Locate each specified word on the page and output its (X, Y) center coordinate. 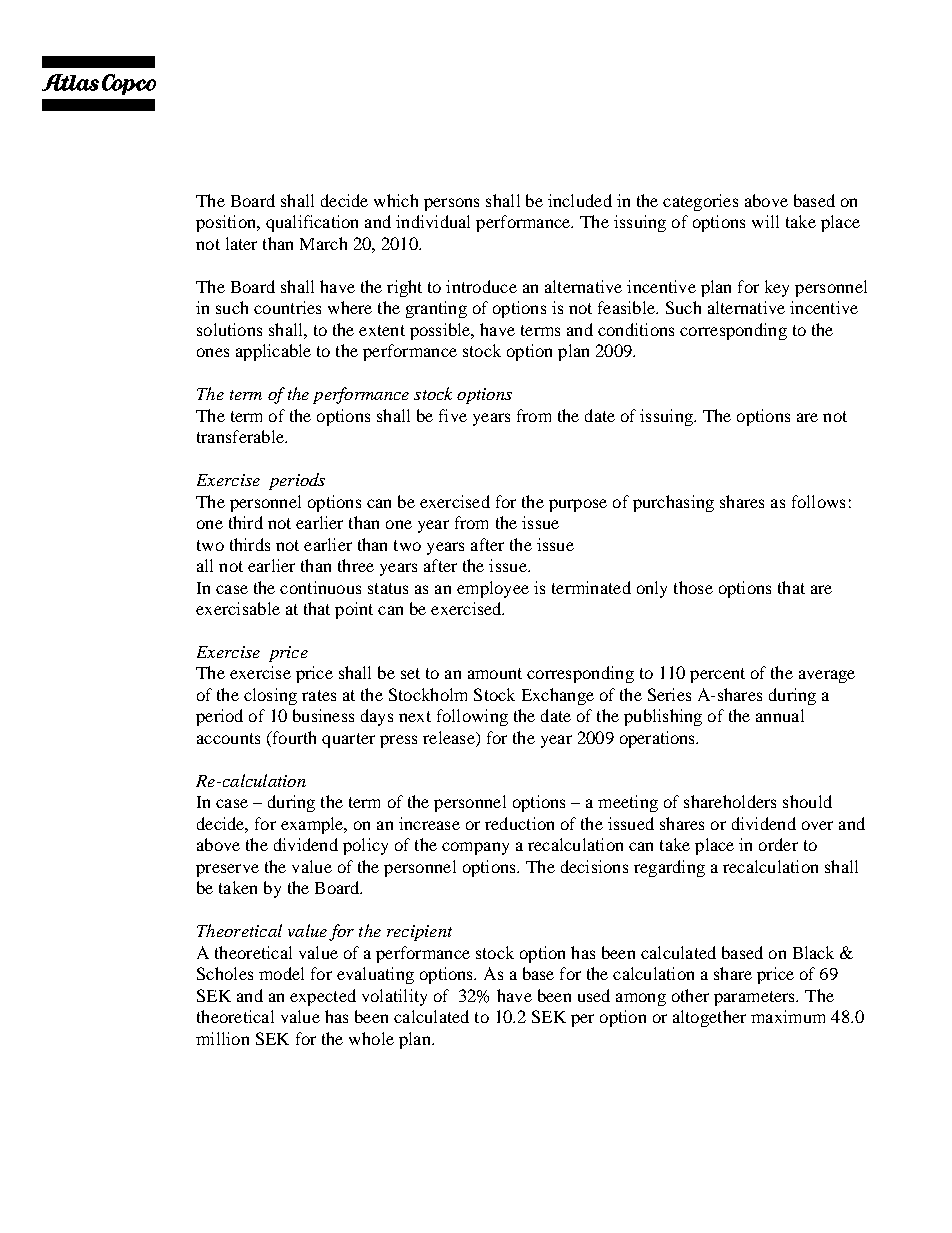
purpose (578, 505)
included (580, 200)
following (472, 717)
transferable (241, 436)
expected (323, 997)
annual (780, 715)
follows (818, 501)
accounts (228, 738)
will (765, 221)
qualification (312, 223)
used (594, 995)
